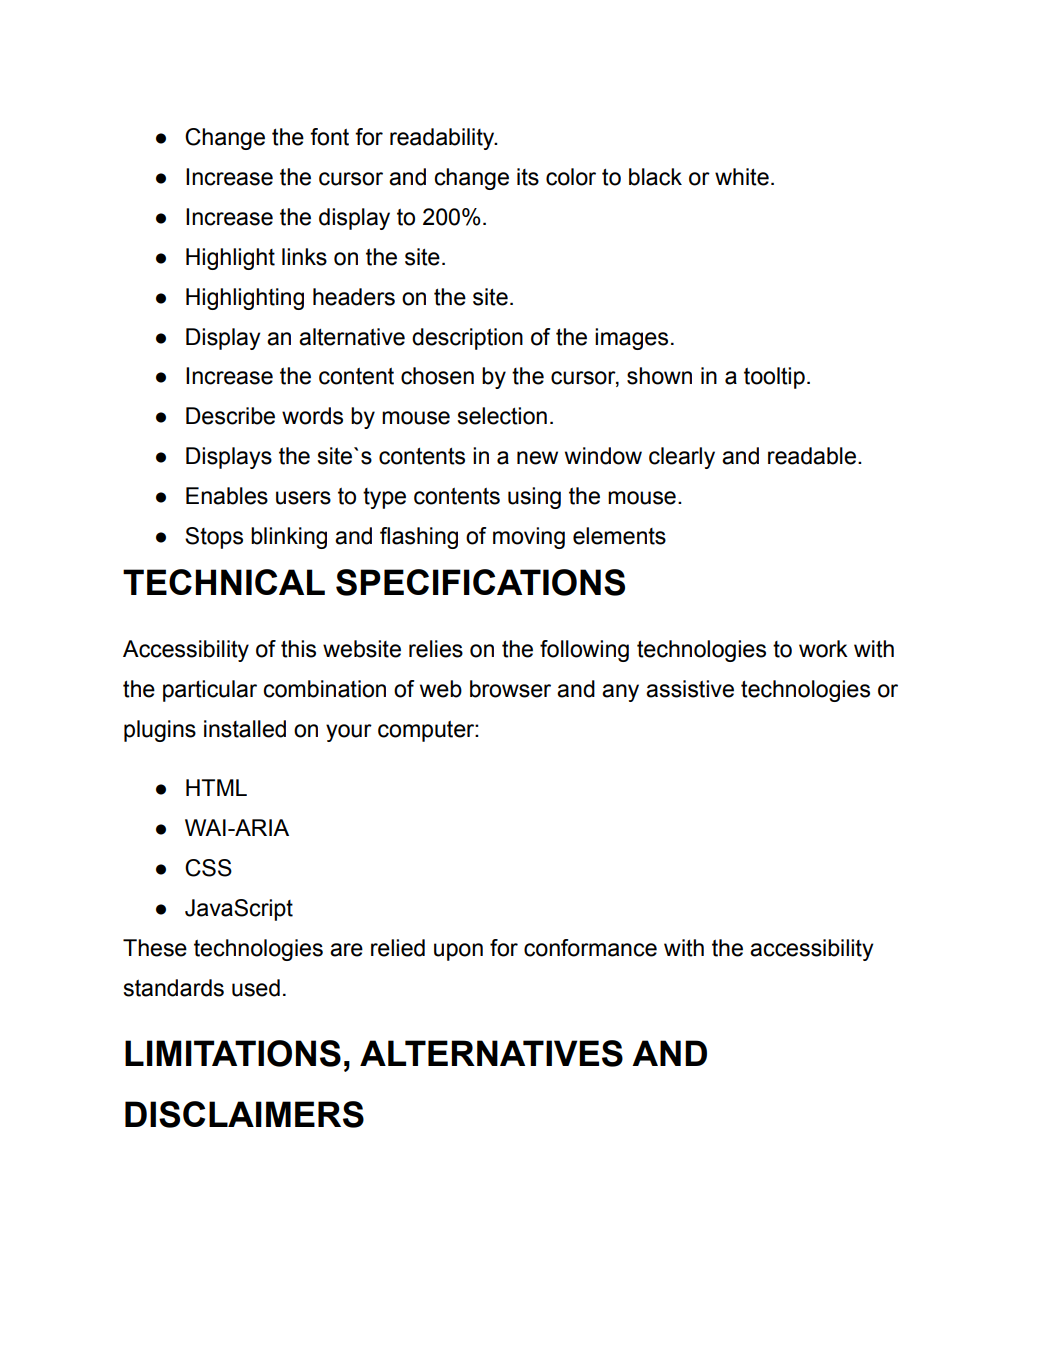 The width and height of the image is (1048, 1357). I want to click on white, so click(742, 177).
